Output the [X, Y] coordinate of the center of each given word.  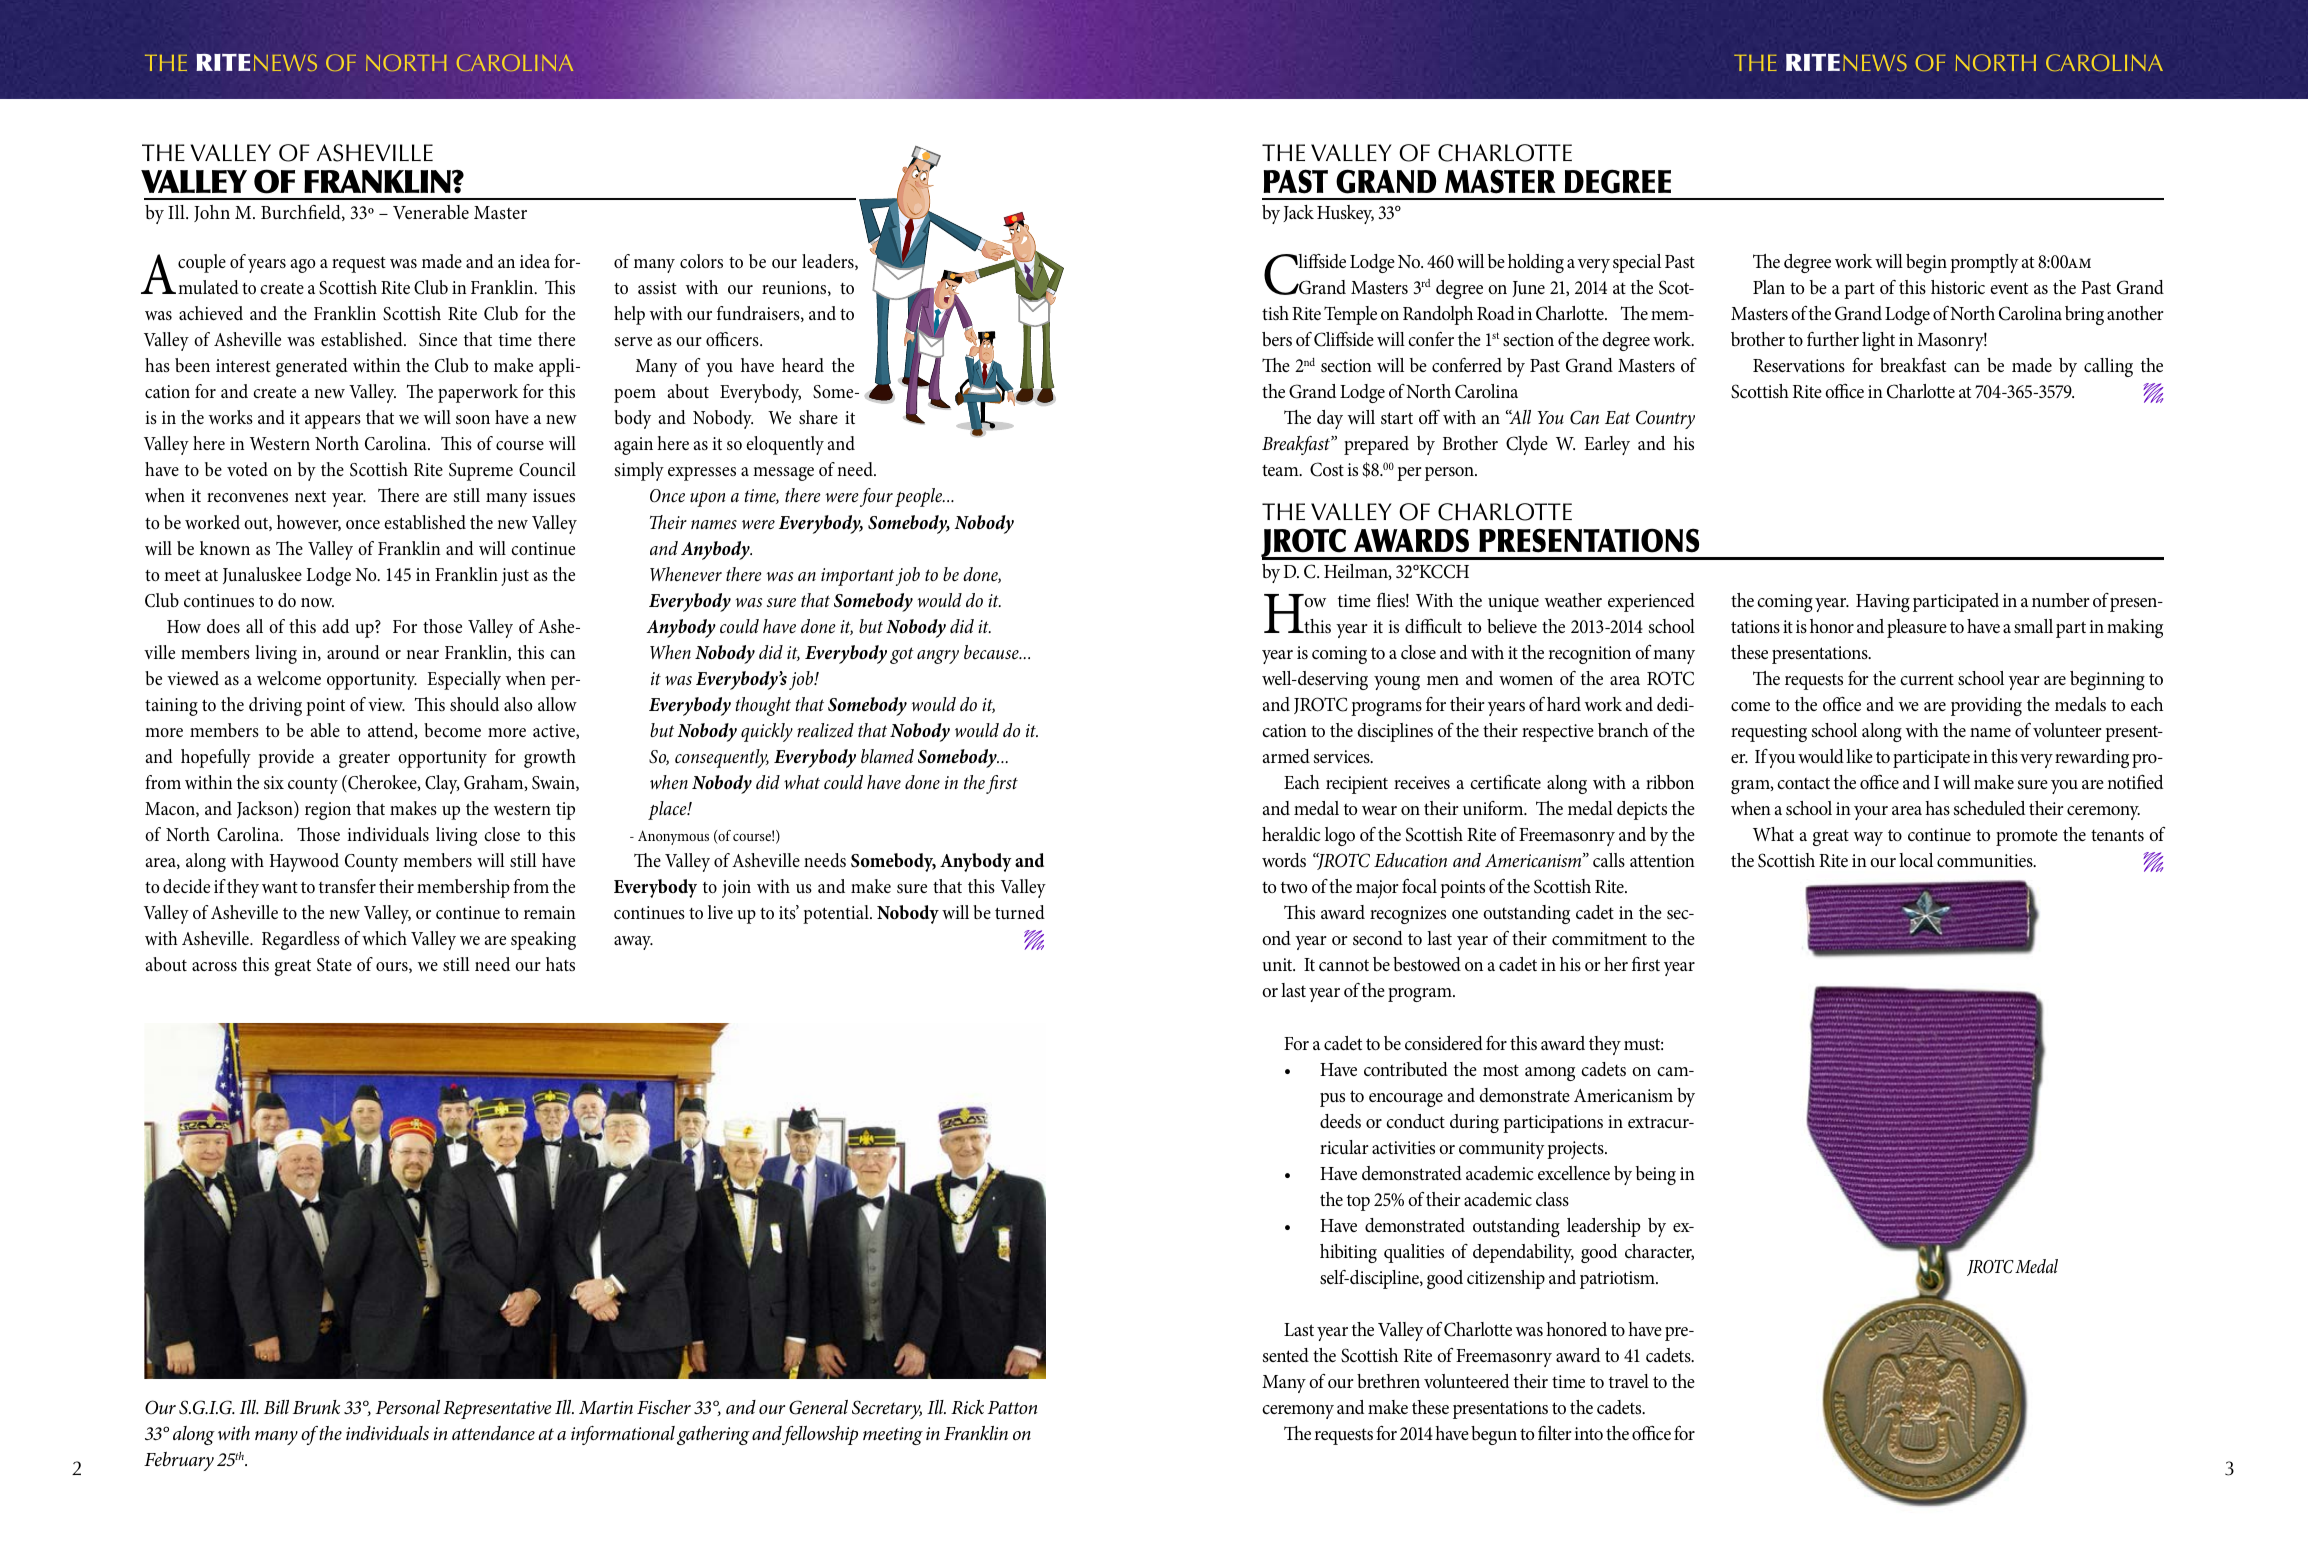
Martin [606, 1407]
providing [1986, 706]
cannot [1344, 965]
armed [1286, 756]
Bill [276, 1407]
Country [1665, 419]
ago [303, 266]
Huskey [1345, 214]
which [384, 938]
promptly [1984, 263]
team [1281, 470]
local [1916, 860]
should [474, 704]
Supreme [481, 472]
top [1358, 1202]
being [1656, 1175]
